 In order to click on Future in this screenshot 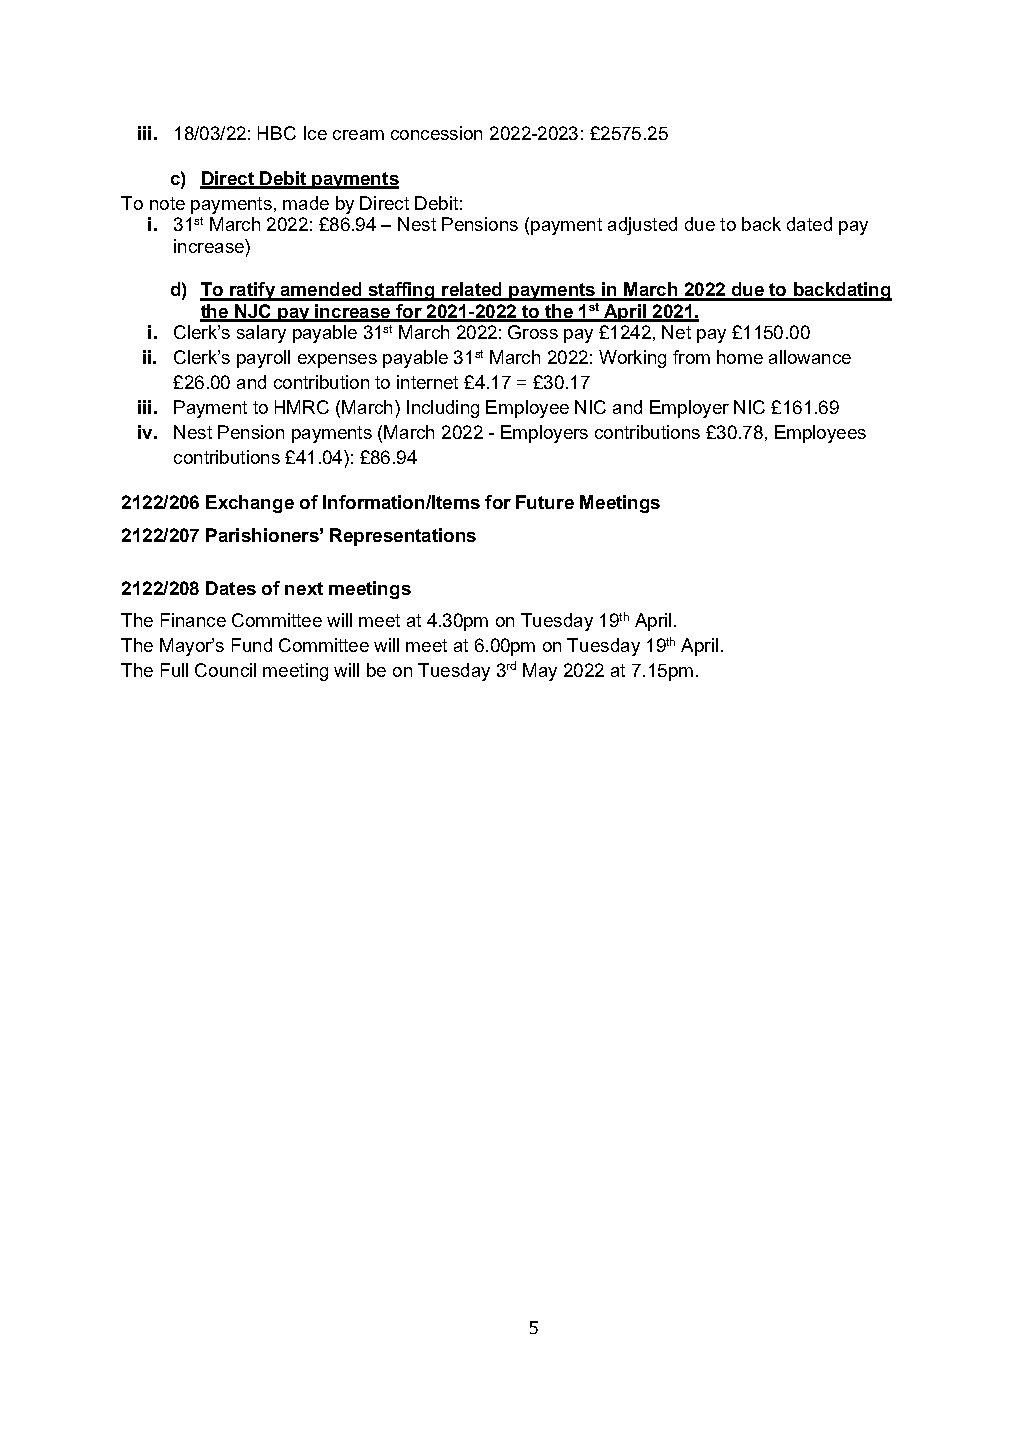, I will do `click(545, 502)`.
